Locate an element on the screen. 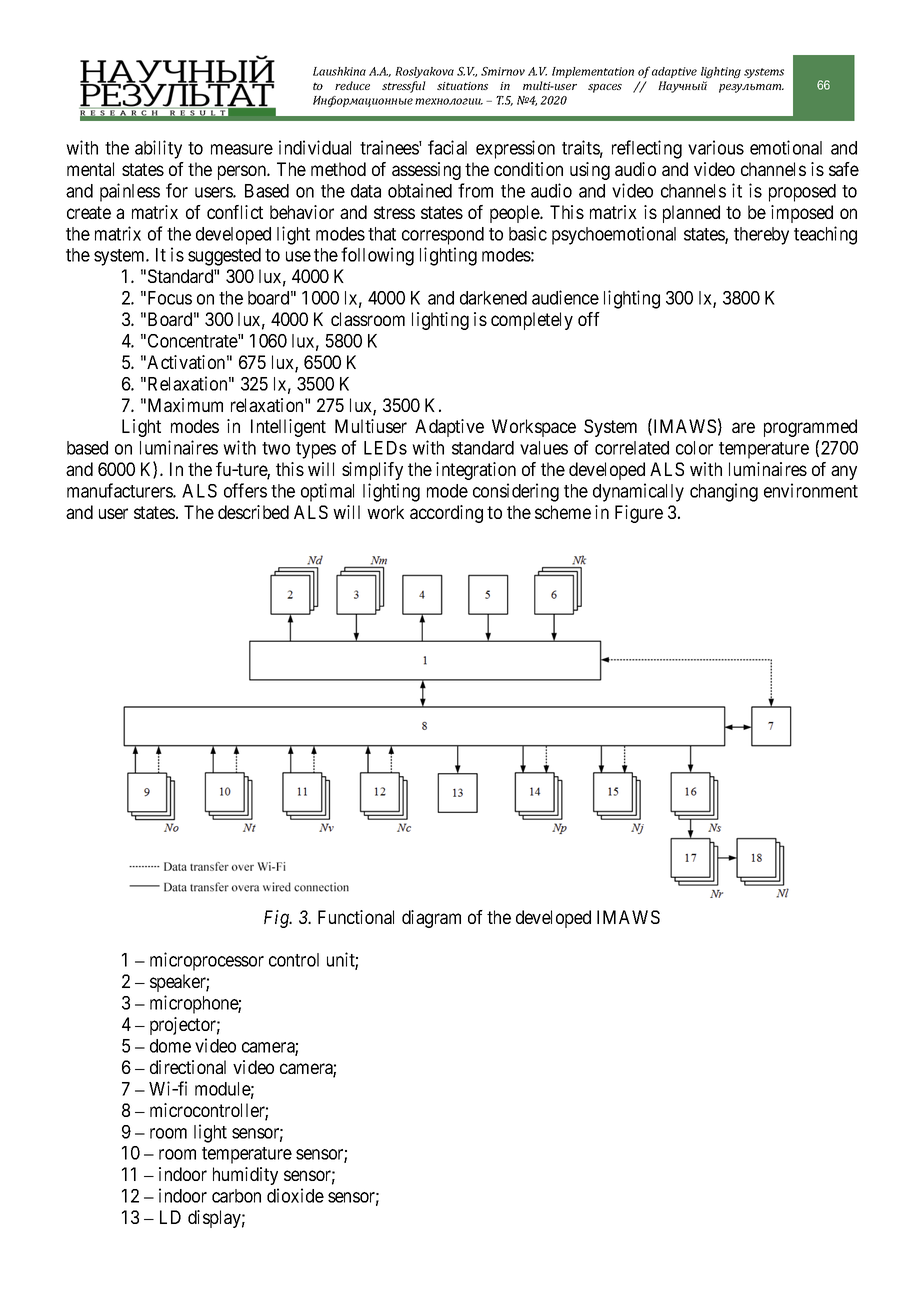 This screenshot has height=1308, width=924. various is located at coordinates (716, 147).
